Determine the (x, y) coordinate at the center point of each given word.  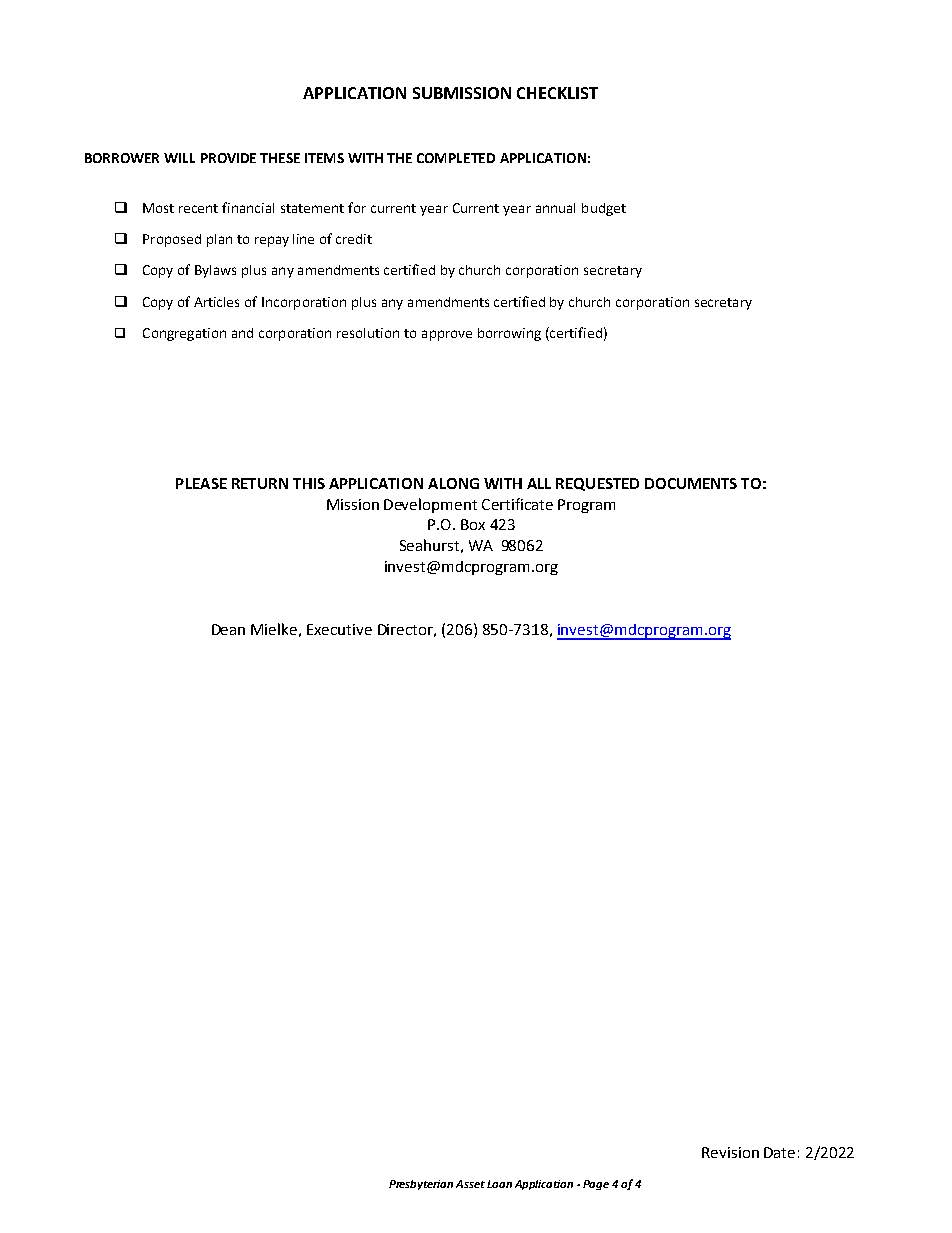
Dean (228, 629)
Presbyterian (421, 1185)
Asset (470, 1184)
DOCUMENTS (691, 483)
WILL (179, 158)
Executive (339, 629)
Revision (730, 1152)
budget (604, 209)
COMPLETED (456, 158)
